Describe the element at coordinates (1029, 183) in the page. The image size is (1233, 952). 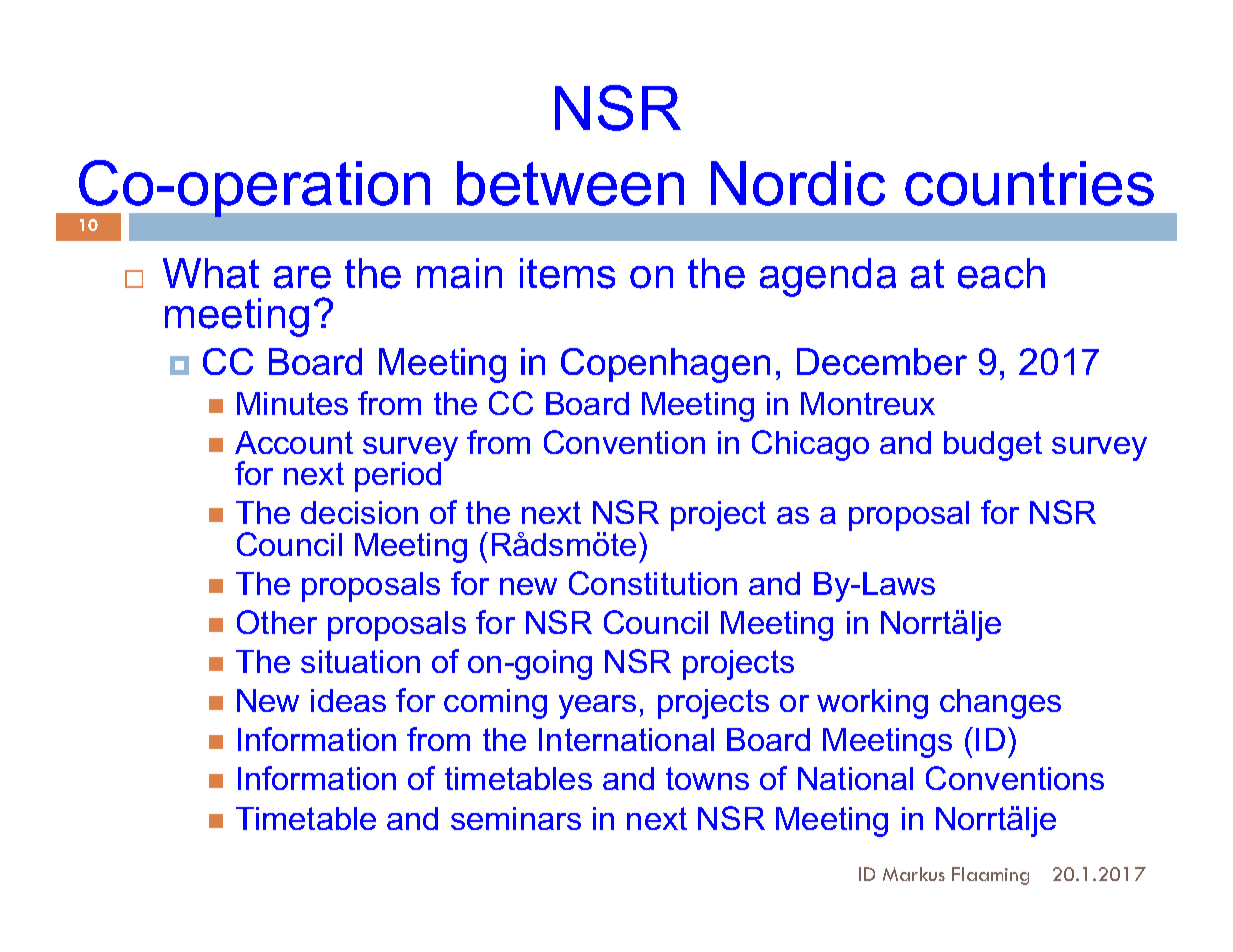
I see `countries` at that location.
